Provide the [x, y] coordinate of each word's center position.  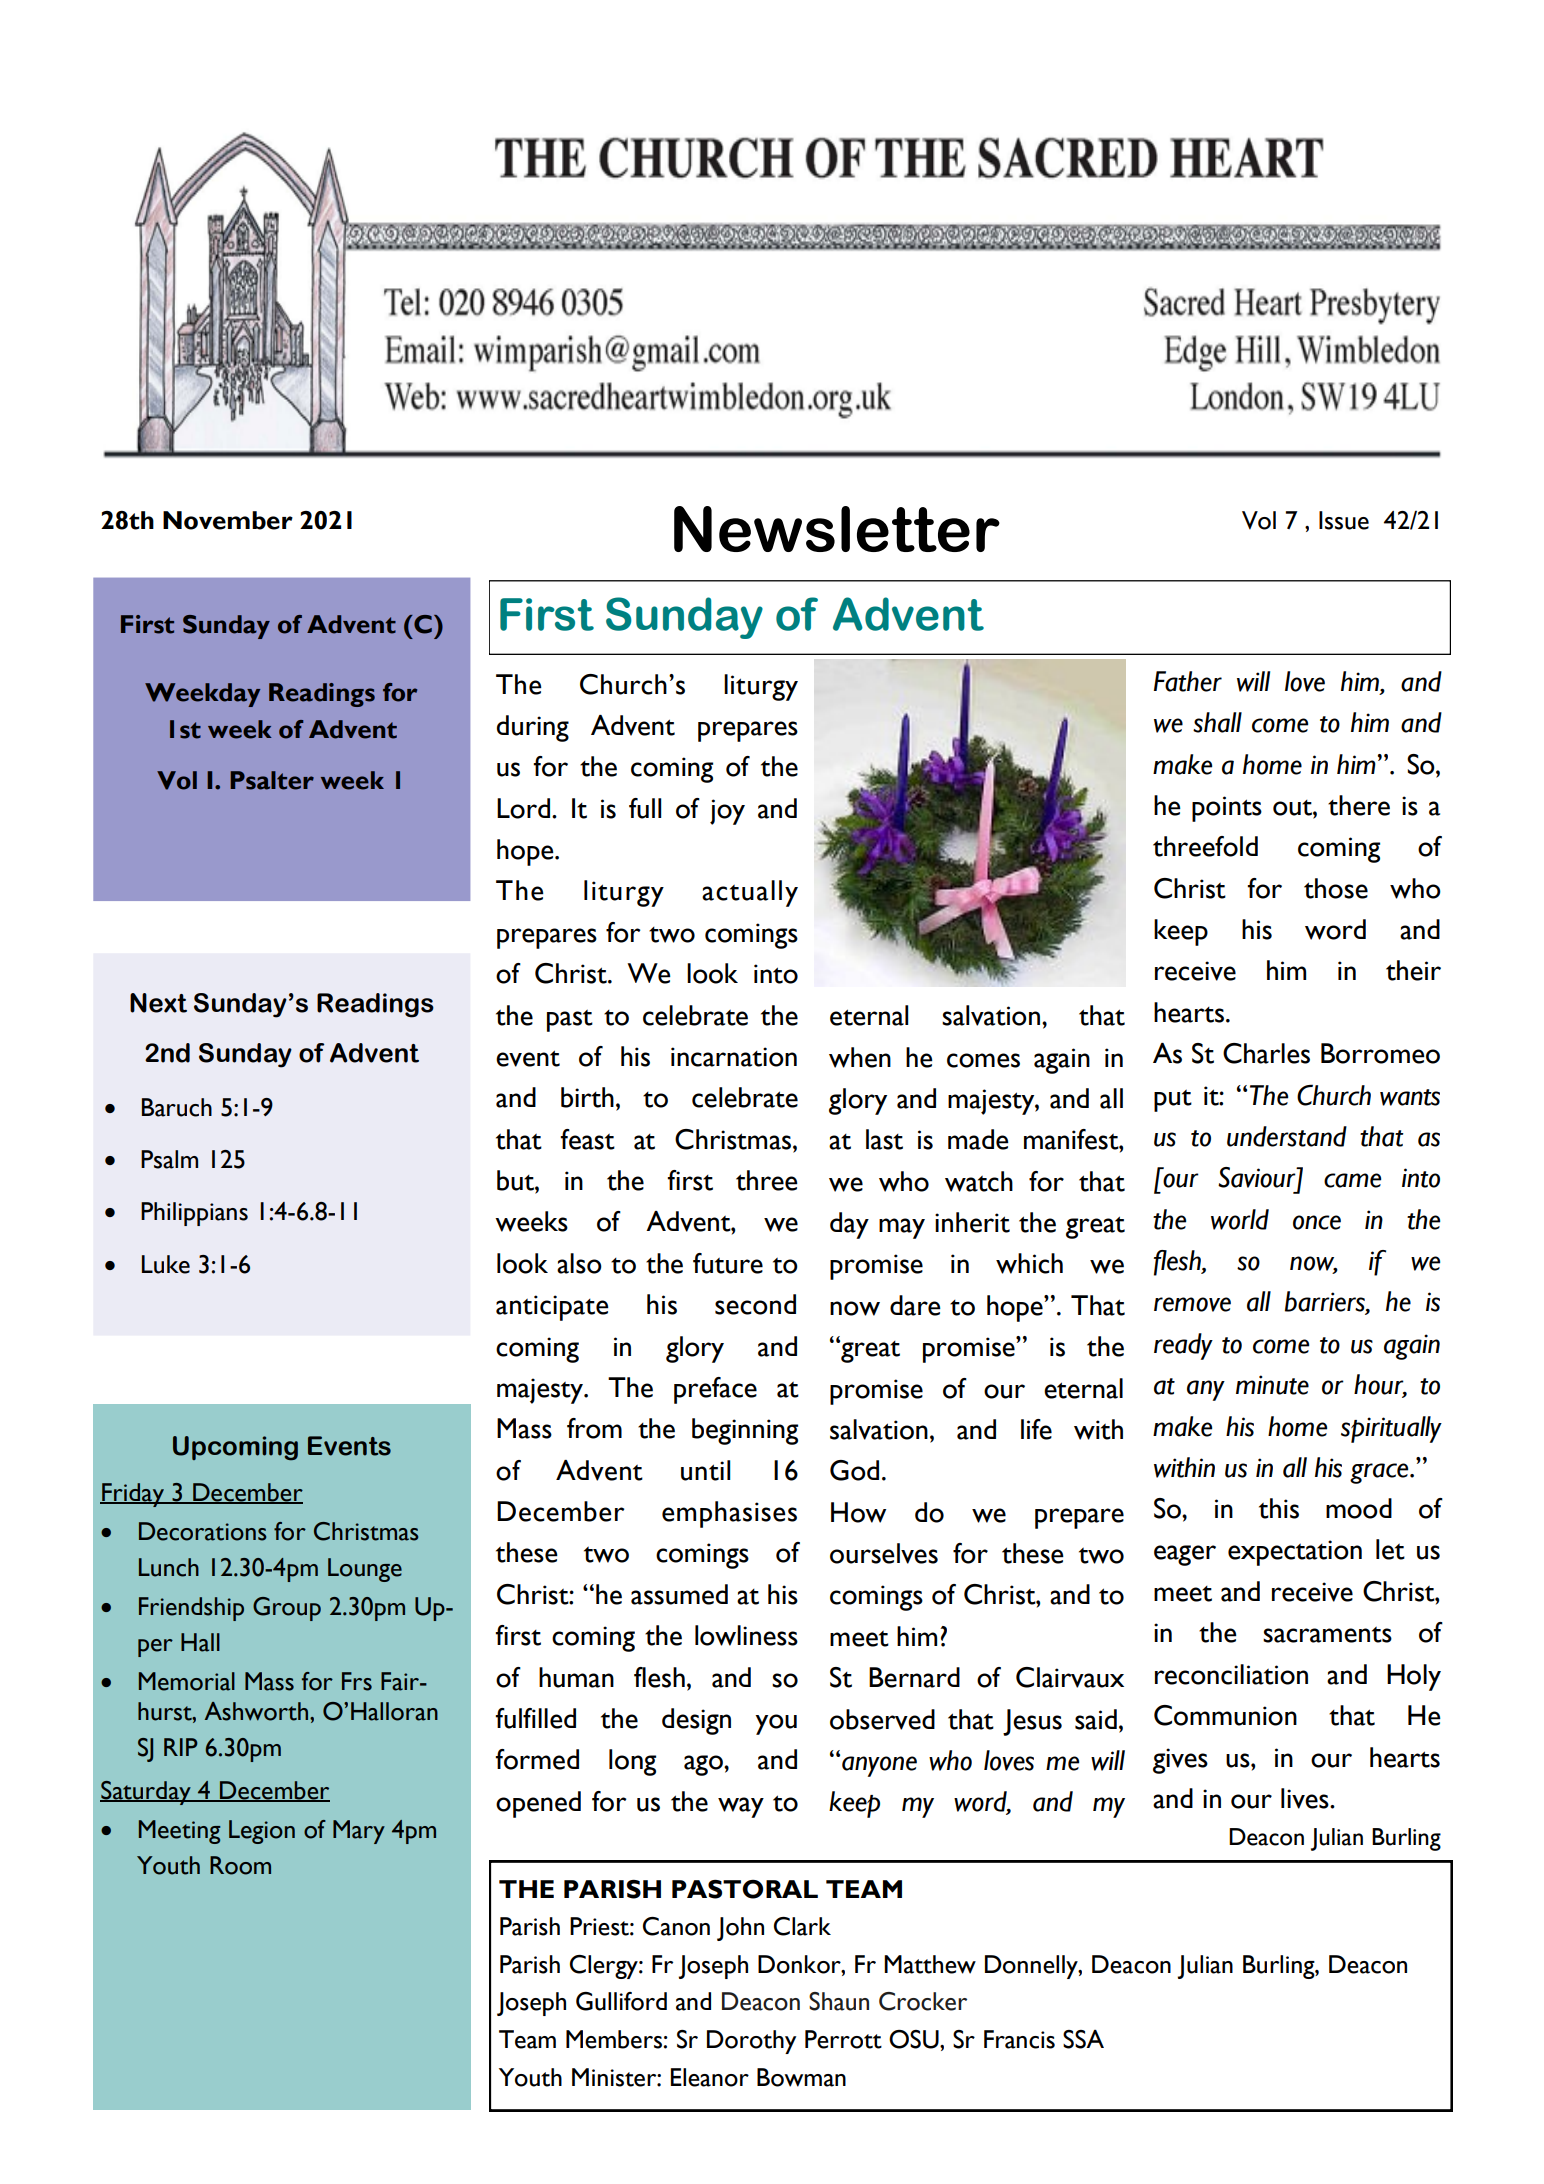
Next [158, 1003]
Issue [1344, 520]
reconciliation [1231, 1674]
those [1336, 888]
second [755, 1304]
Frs [357, 1681]
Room [240, 1865]
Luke [166, 1264]
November [228, 520]
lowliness [746, 1635]
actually [750, 893]
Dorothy [751, 2042]
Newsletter [837, 529]
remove [1192, 1304]
